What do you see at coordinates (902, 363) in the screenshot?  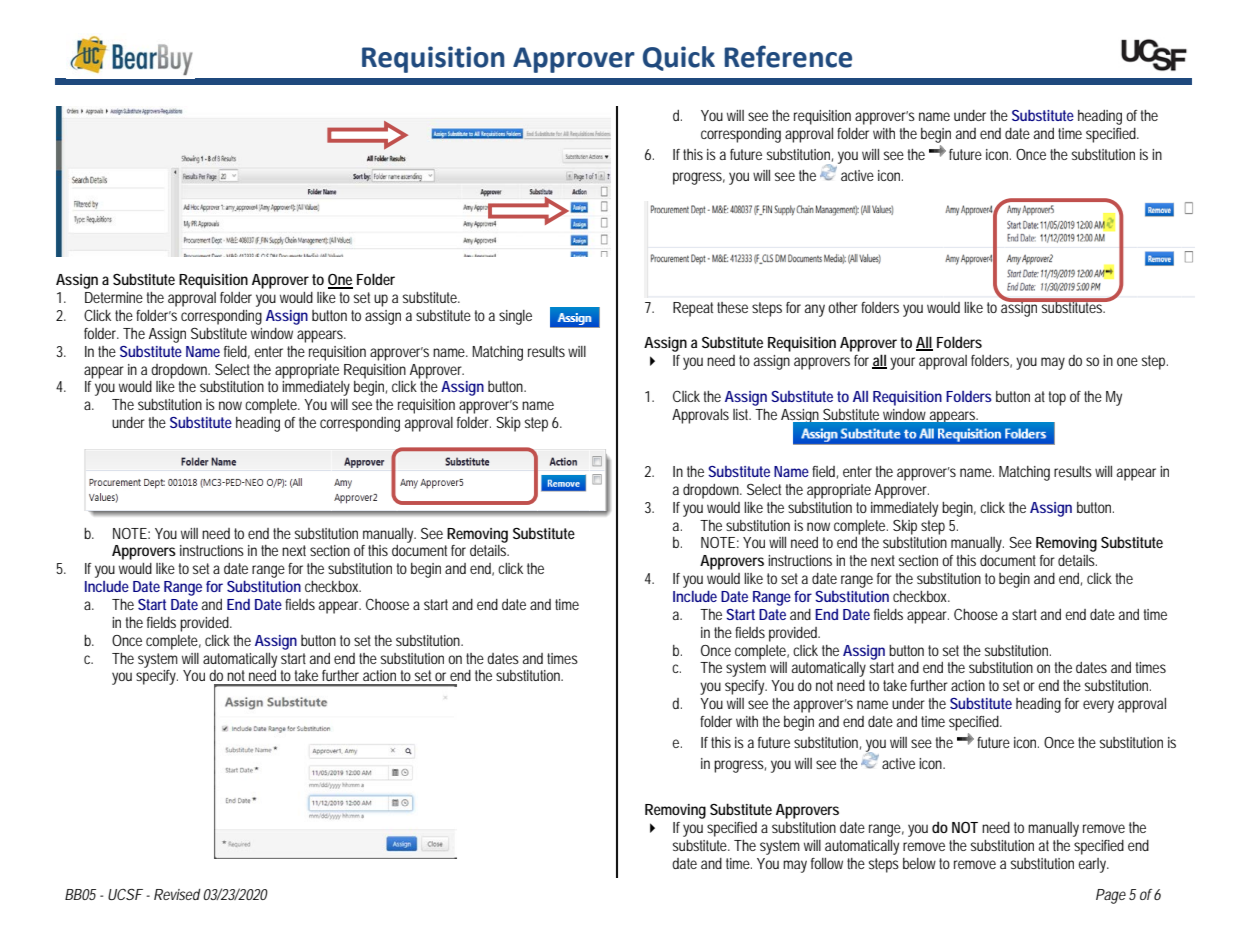 I see `your` at bounding box center [902, 363].
